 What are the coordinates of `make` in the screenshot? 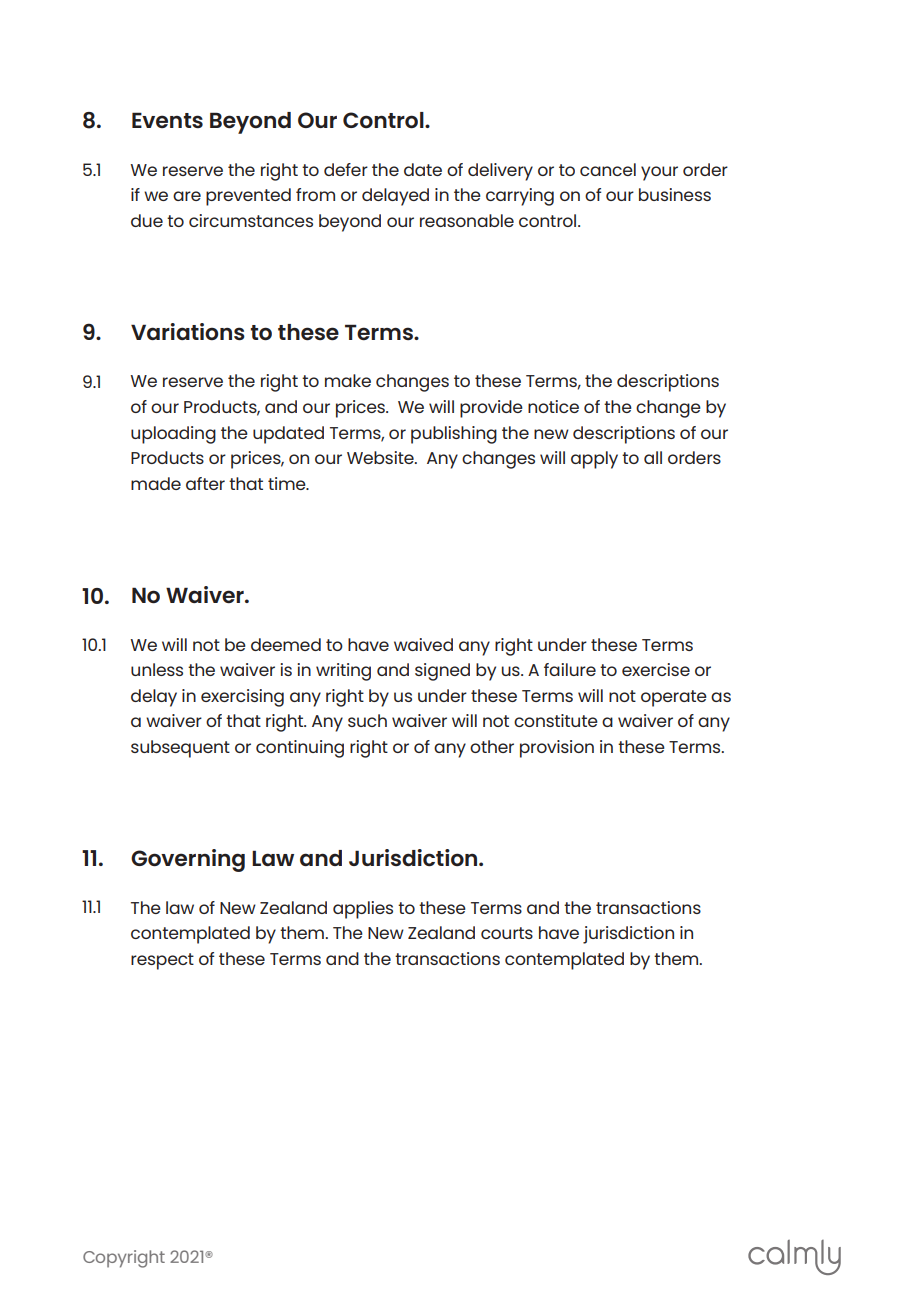 It's located at (348, 380).
